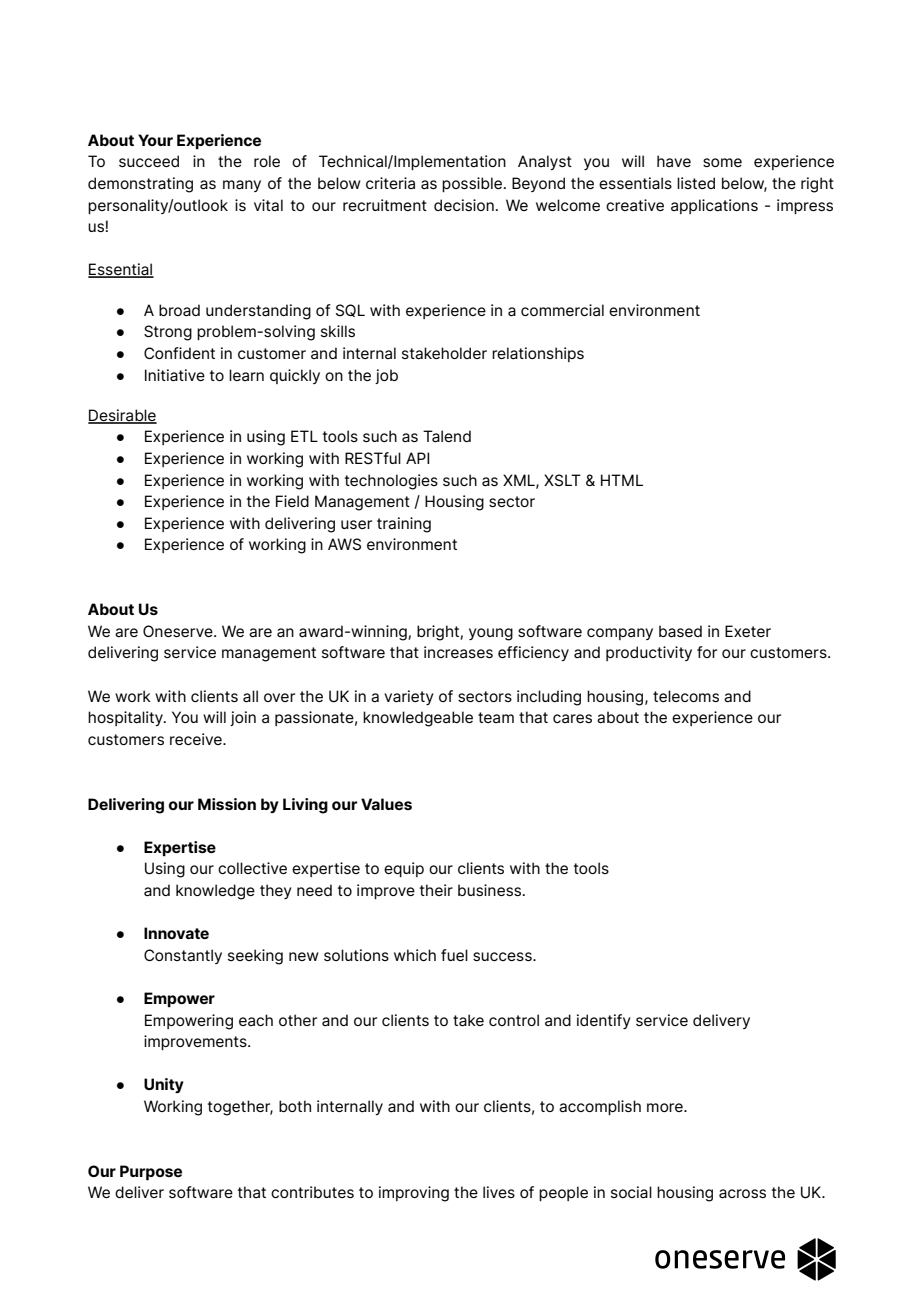  What do you see at coordinates (242, 186) in the image?
I see `many` at bounding box center [242, 186].
